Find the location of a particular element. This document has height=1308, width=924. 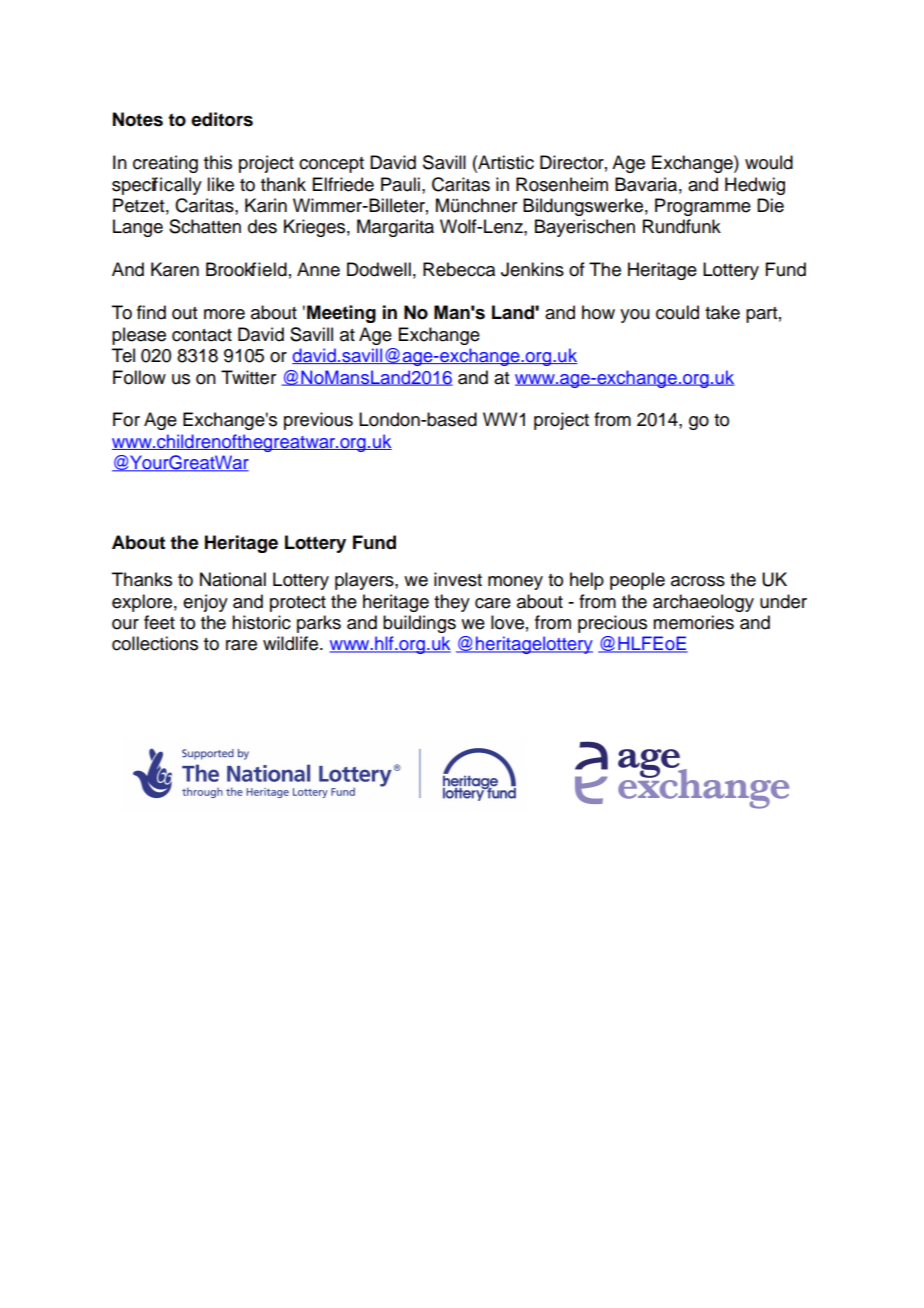

buildings is located at coordinates (419, 624).
